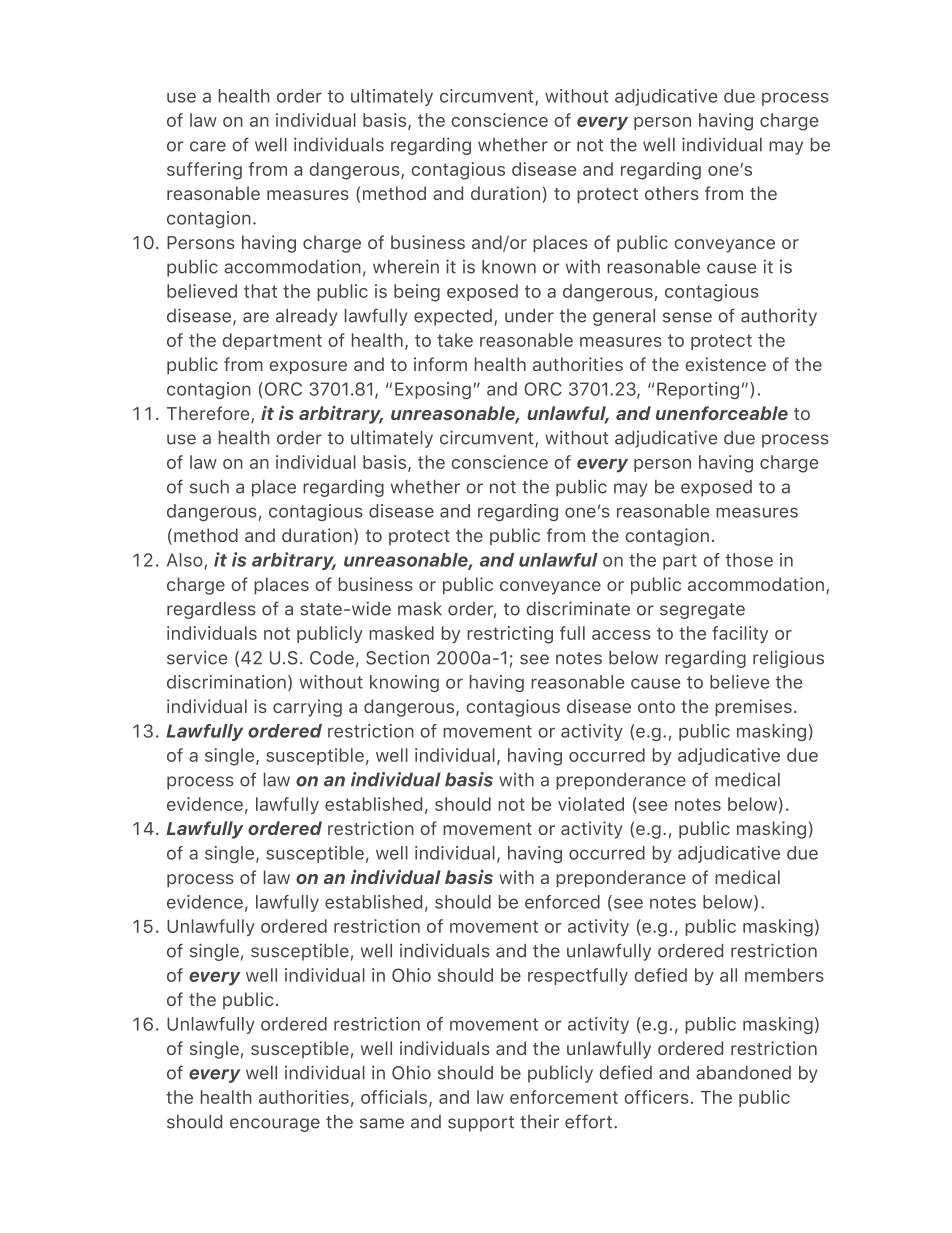  I want to click on premises, so click(753, 707).
